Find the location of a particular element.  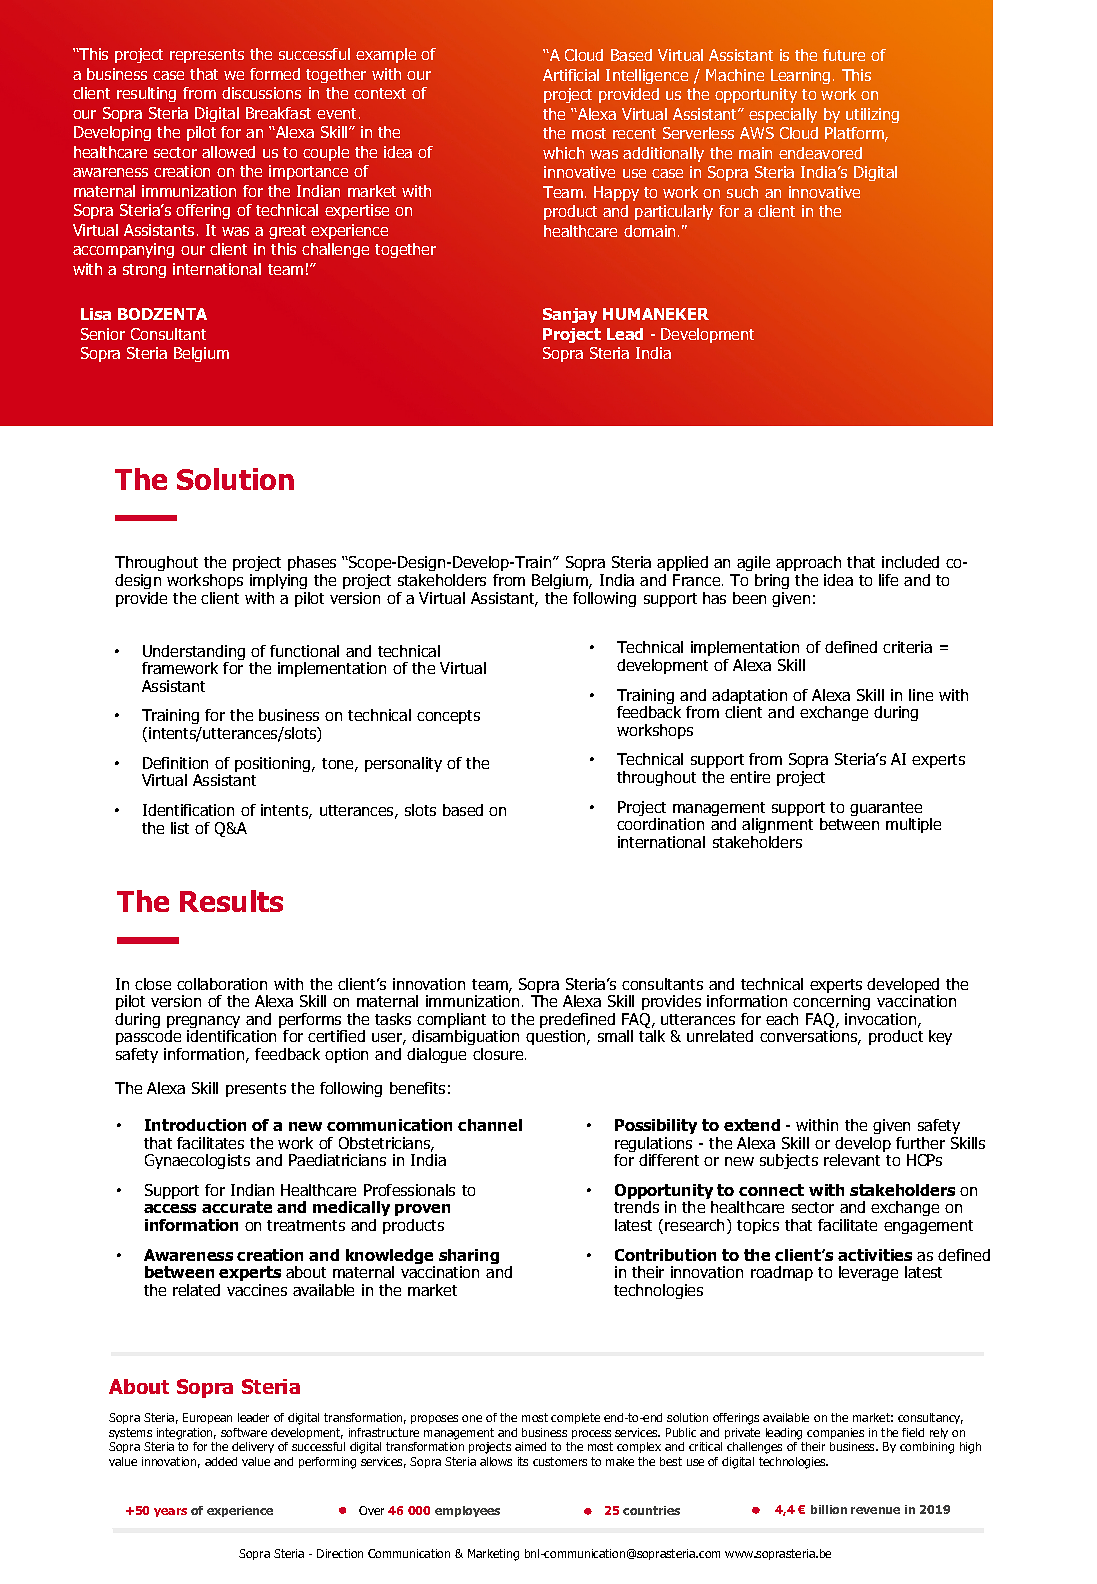

years is located at coordinates (170, 1512).
